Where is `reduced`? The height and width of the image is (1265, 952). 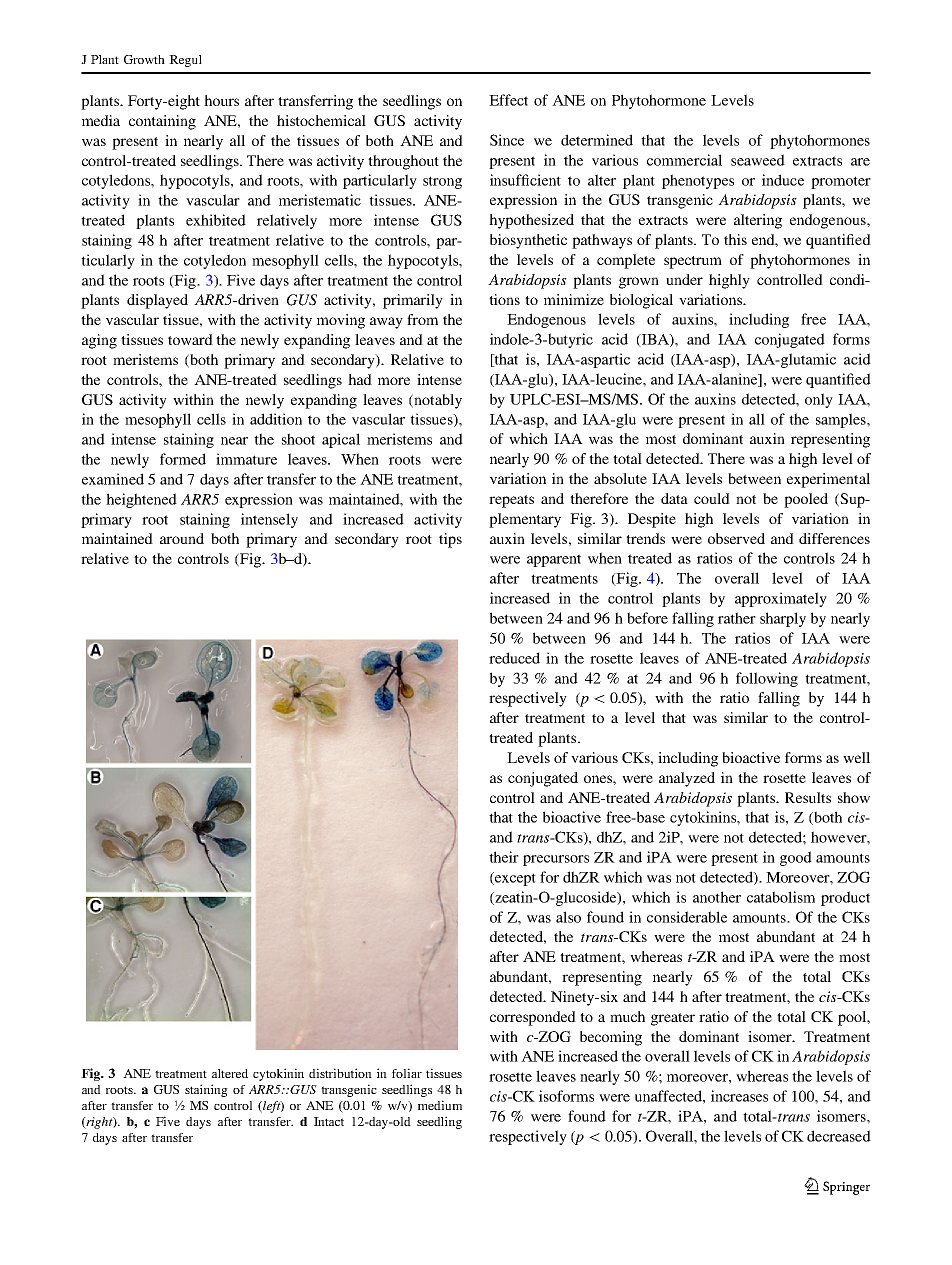
reduced is located at coordinates (514, 658).
